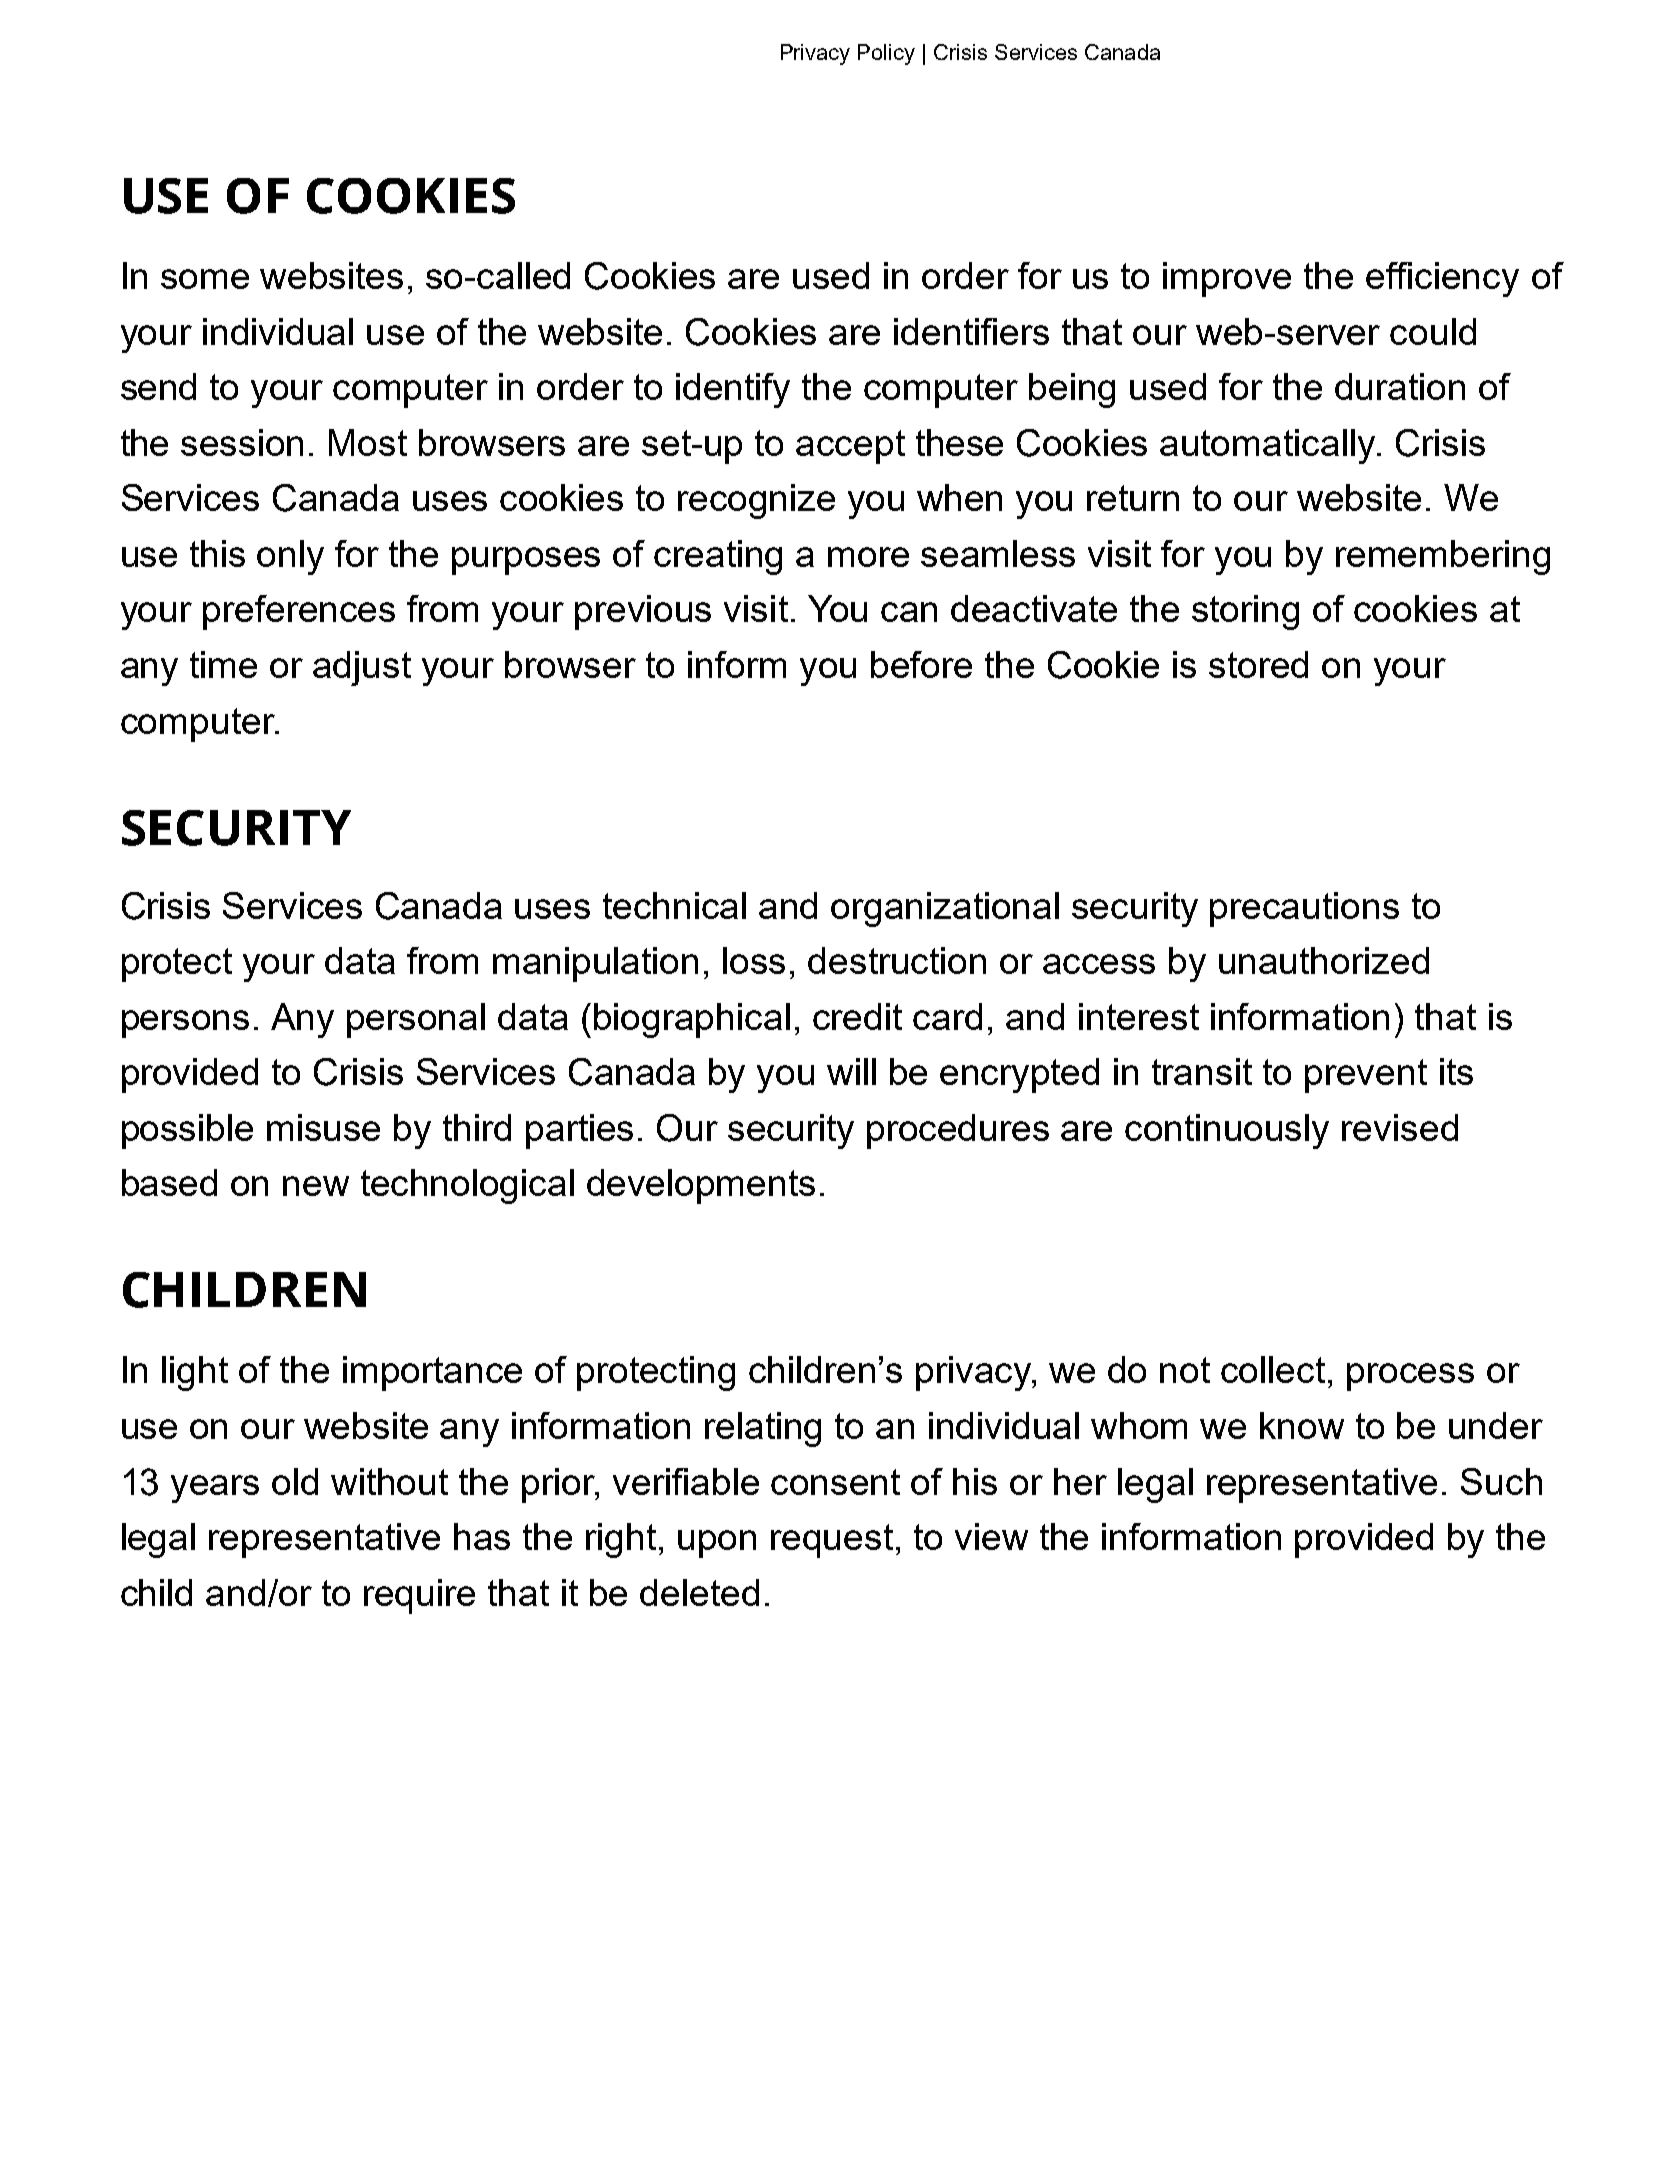 This image has width=1678, height=2172. What do you see at coordinates (362, 668) in the image?
I see `adjust` at bounding box center [362, 668].
